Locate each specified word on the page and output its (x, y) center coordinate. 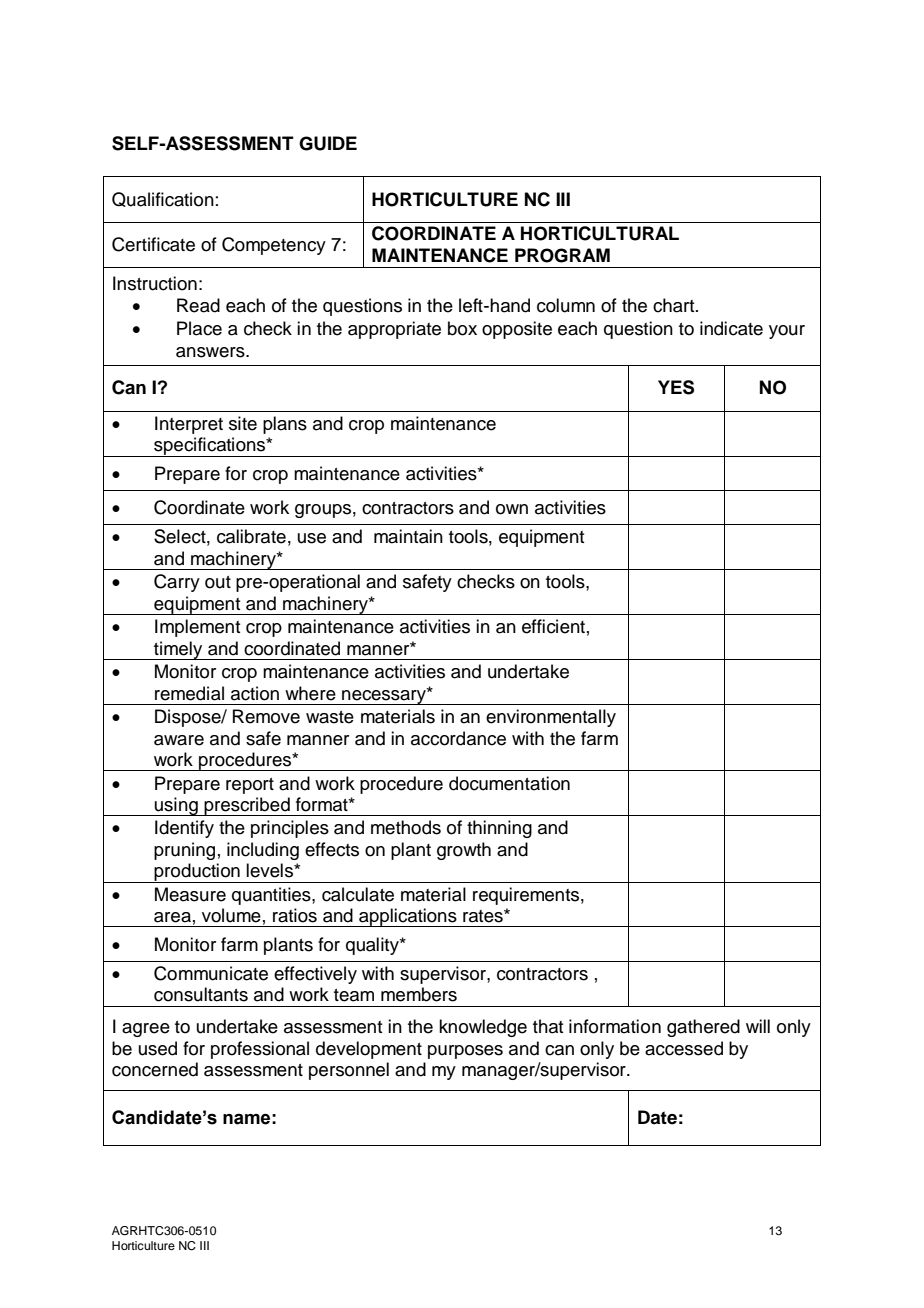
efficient (553, 626)
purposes (465, 1052)
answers (211, 352)
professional (260, 1050)
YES (676, 387)
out (218, 582)
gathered (703, 1028)
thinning (499, 829)
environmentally (551, 718)
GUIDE (328, 143)
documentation (509, 783)
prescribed (247, 806)
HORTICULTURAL (600, 233)
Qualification (163, 199)
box (462, 328)
